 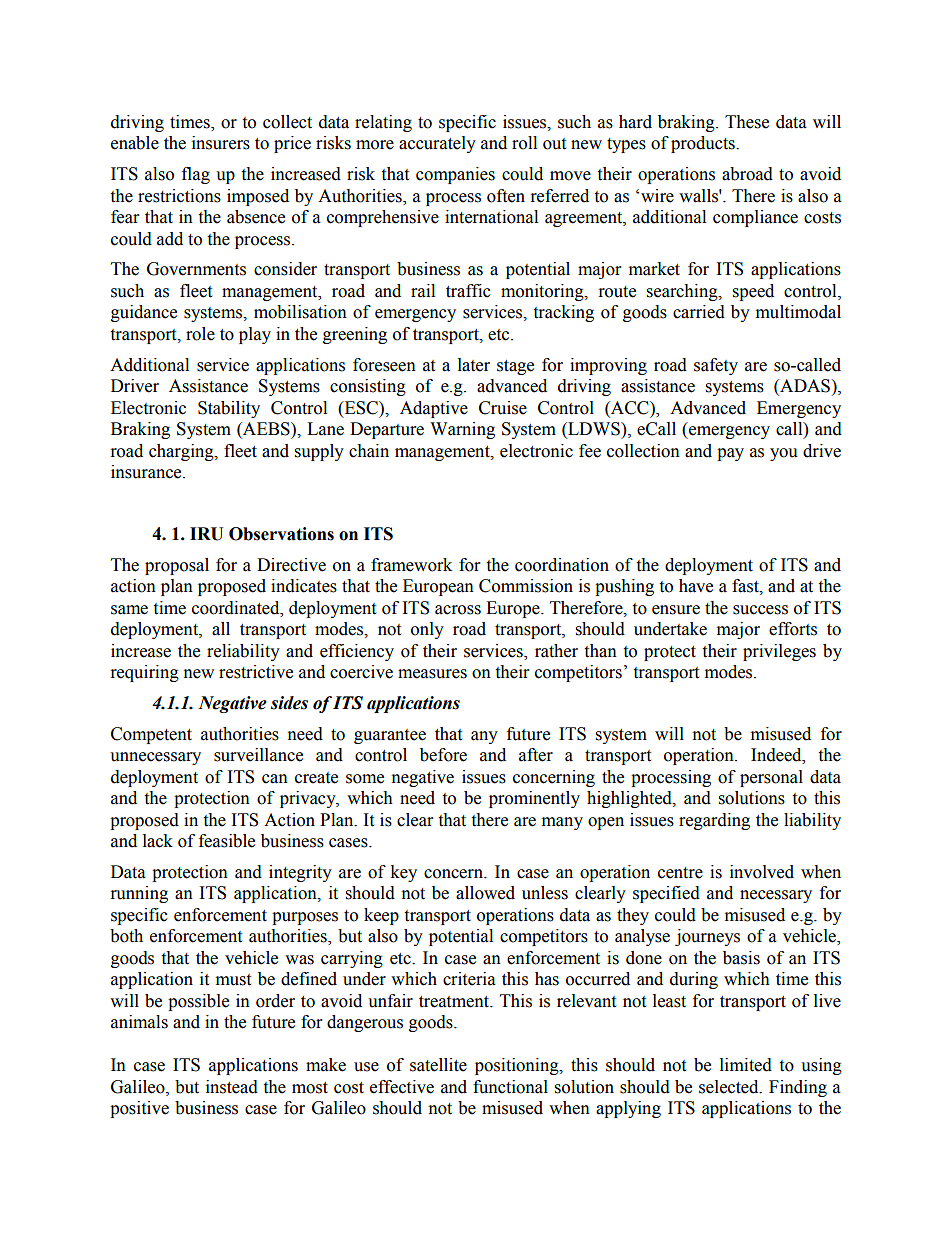 What do you see at coordinates (443, 755) in the screenshot?
I see `before` at bounding box center [443, 755].
